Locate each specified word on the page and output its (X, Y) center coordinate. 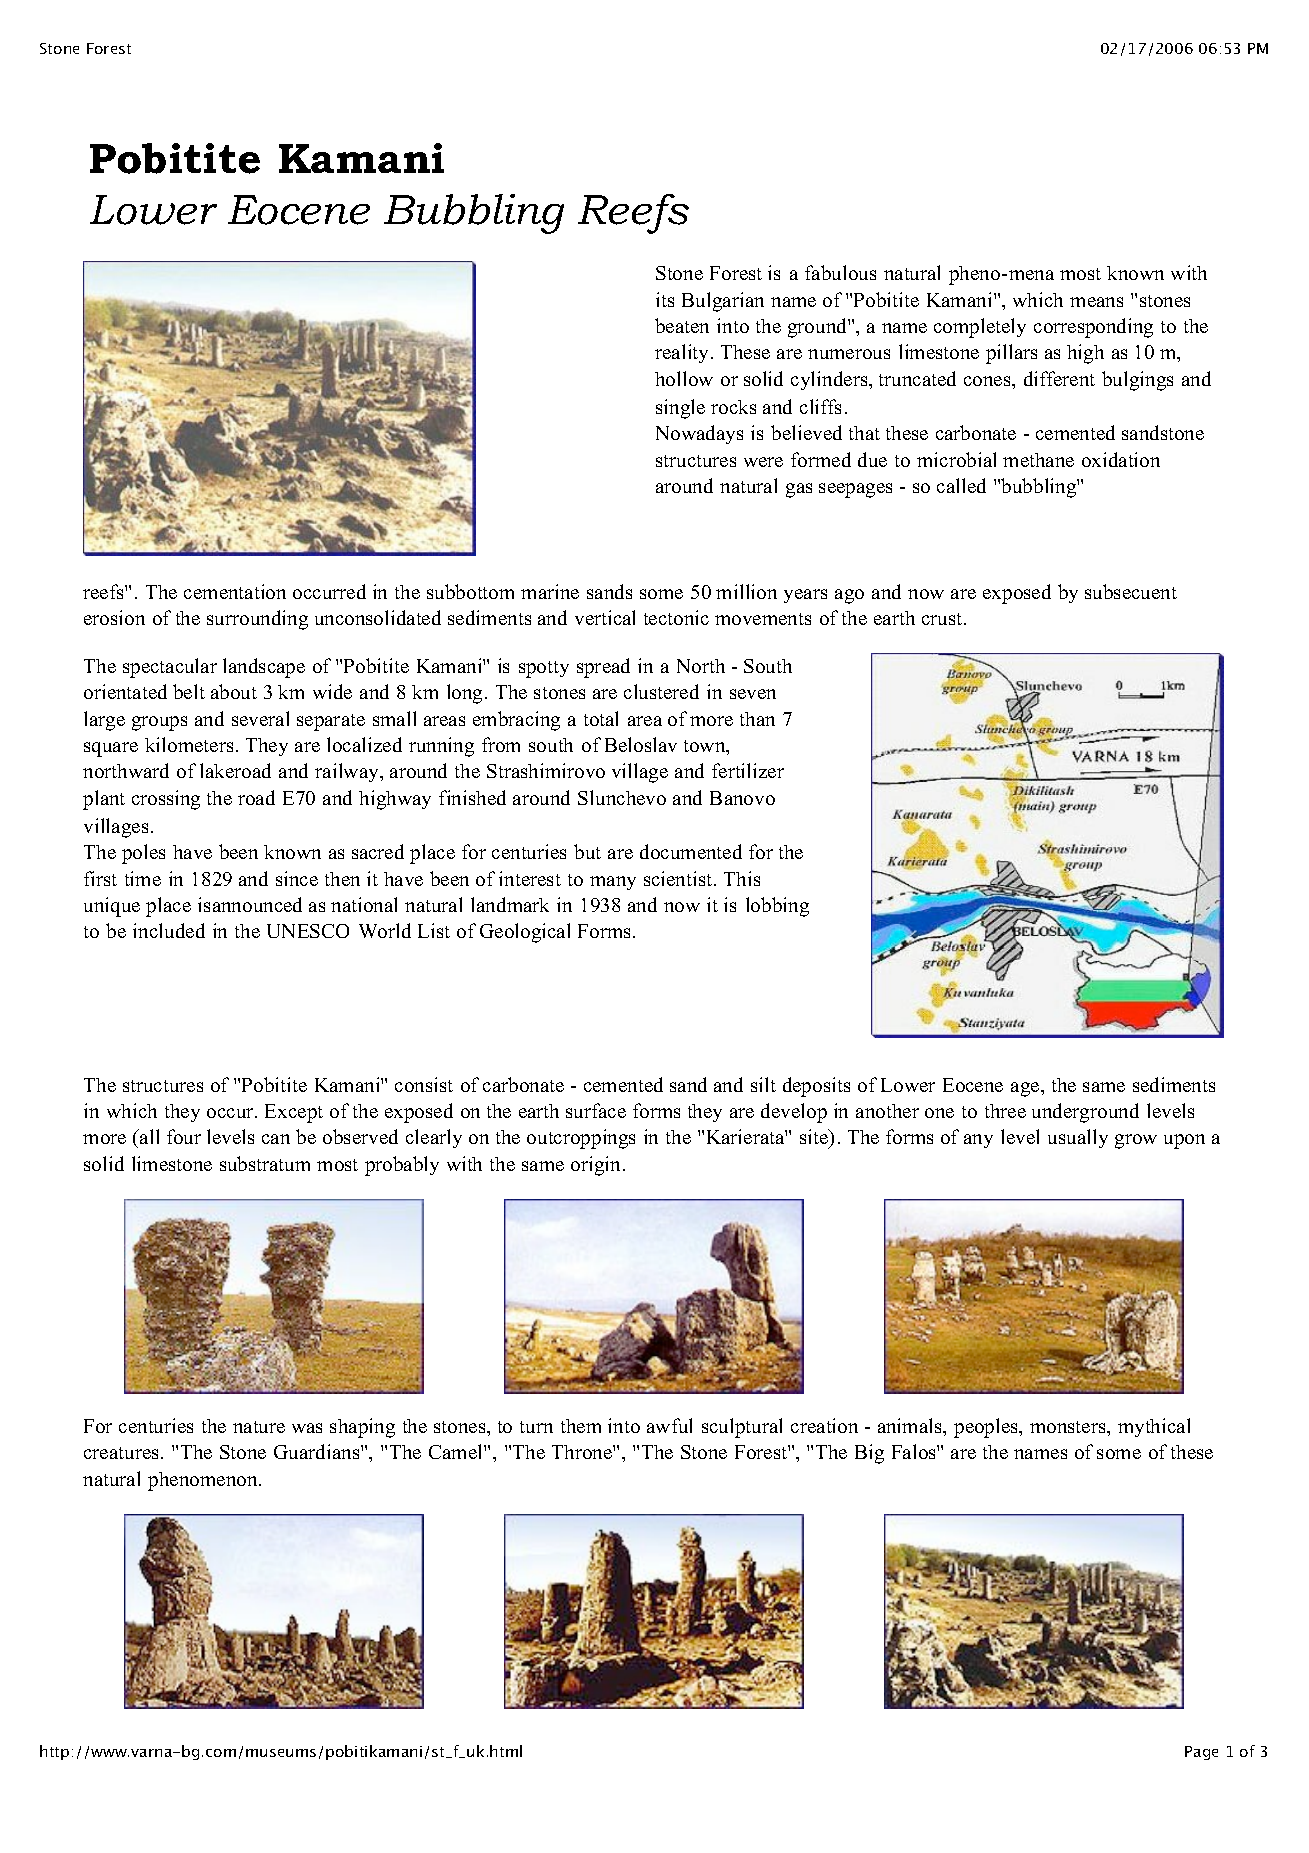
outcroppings (581, 1139)
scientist (679, 878)
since (297, 878)
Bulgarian (723, 302)
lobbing (777, 907)
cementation (235, 591)
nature (259, 1427)
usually (1078, 1138)
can (276, 1139)
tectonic (676, 617)
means (1096, 302)
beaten (682, 325)
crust (943, 619)
